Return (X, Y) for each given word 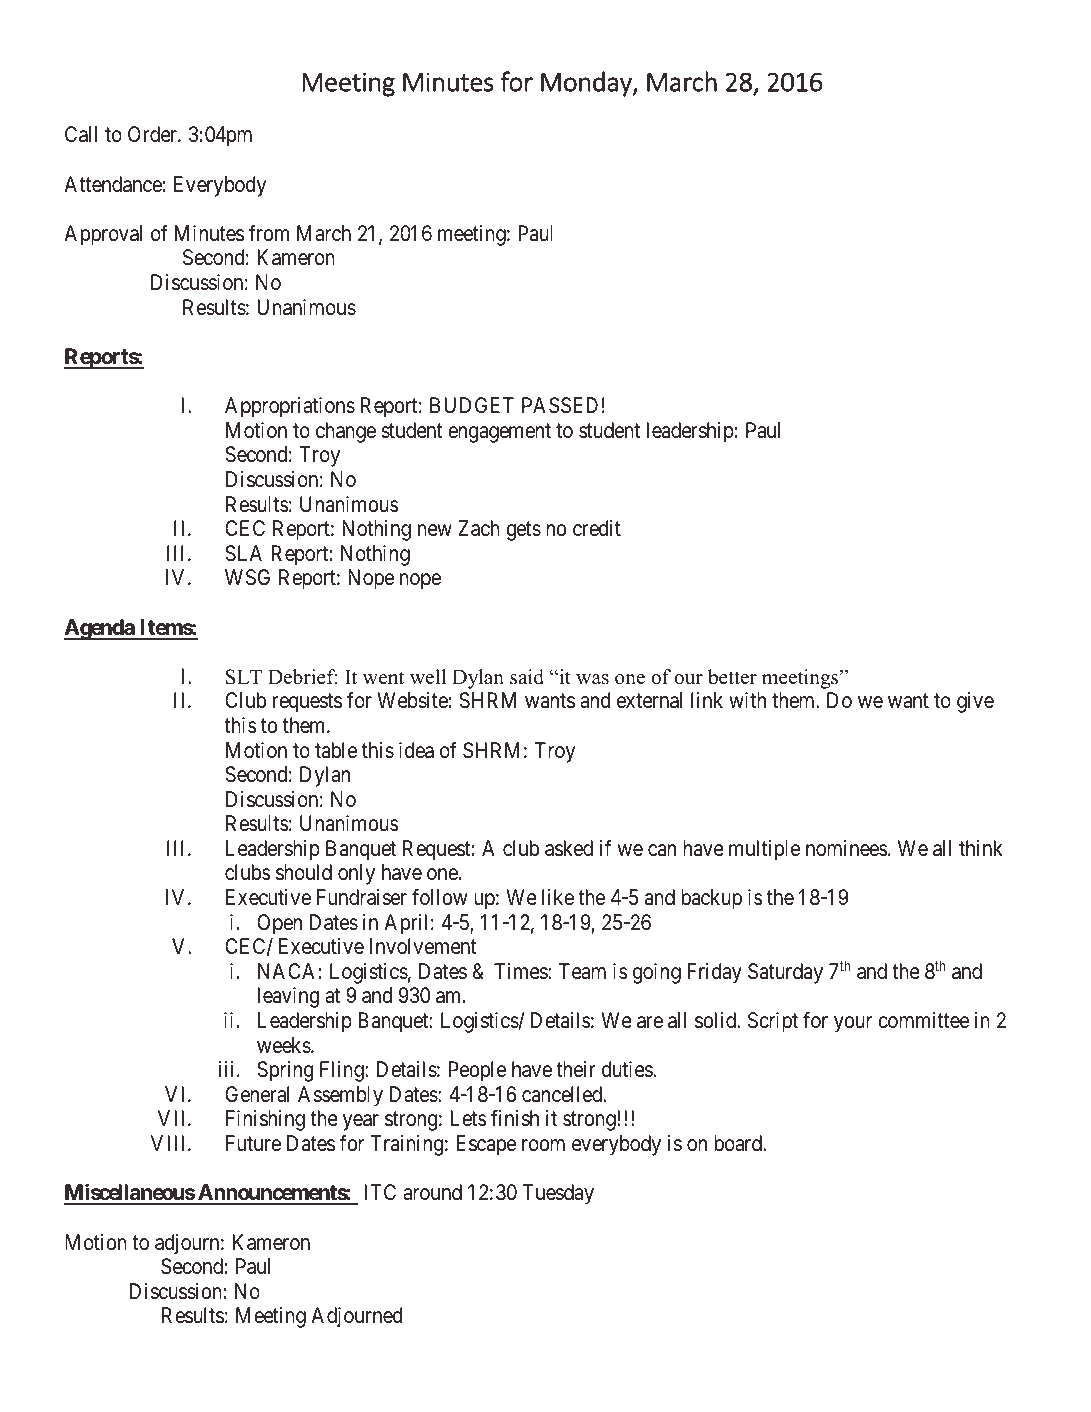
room (543, 1145)
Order (153, 134)
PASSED (560, 405)
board (739, 1143)
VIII (170, 1143)
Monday (587, 84)
